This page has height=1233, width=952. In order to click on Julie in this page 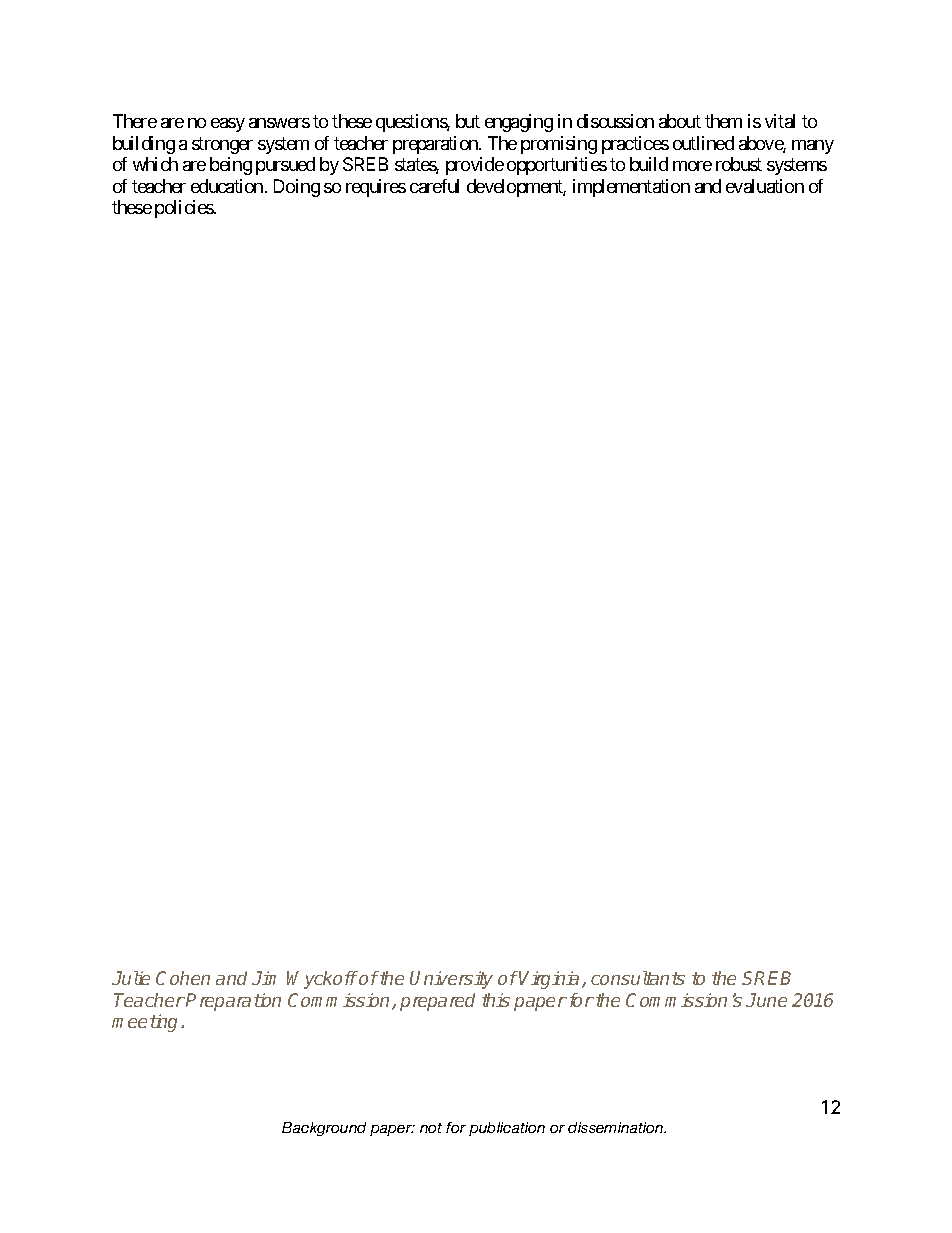, I will do `click(131, 978)`.
